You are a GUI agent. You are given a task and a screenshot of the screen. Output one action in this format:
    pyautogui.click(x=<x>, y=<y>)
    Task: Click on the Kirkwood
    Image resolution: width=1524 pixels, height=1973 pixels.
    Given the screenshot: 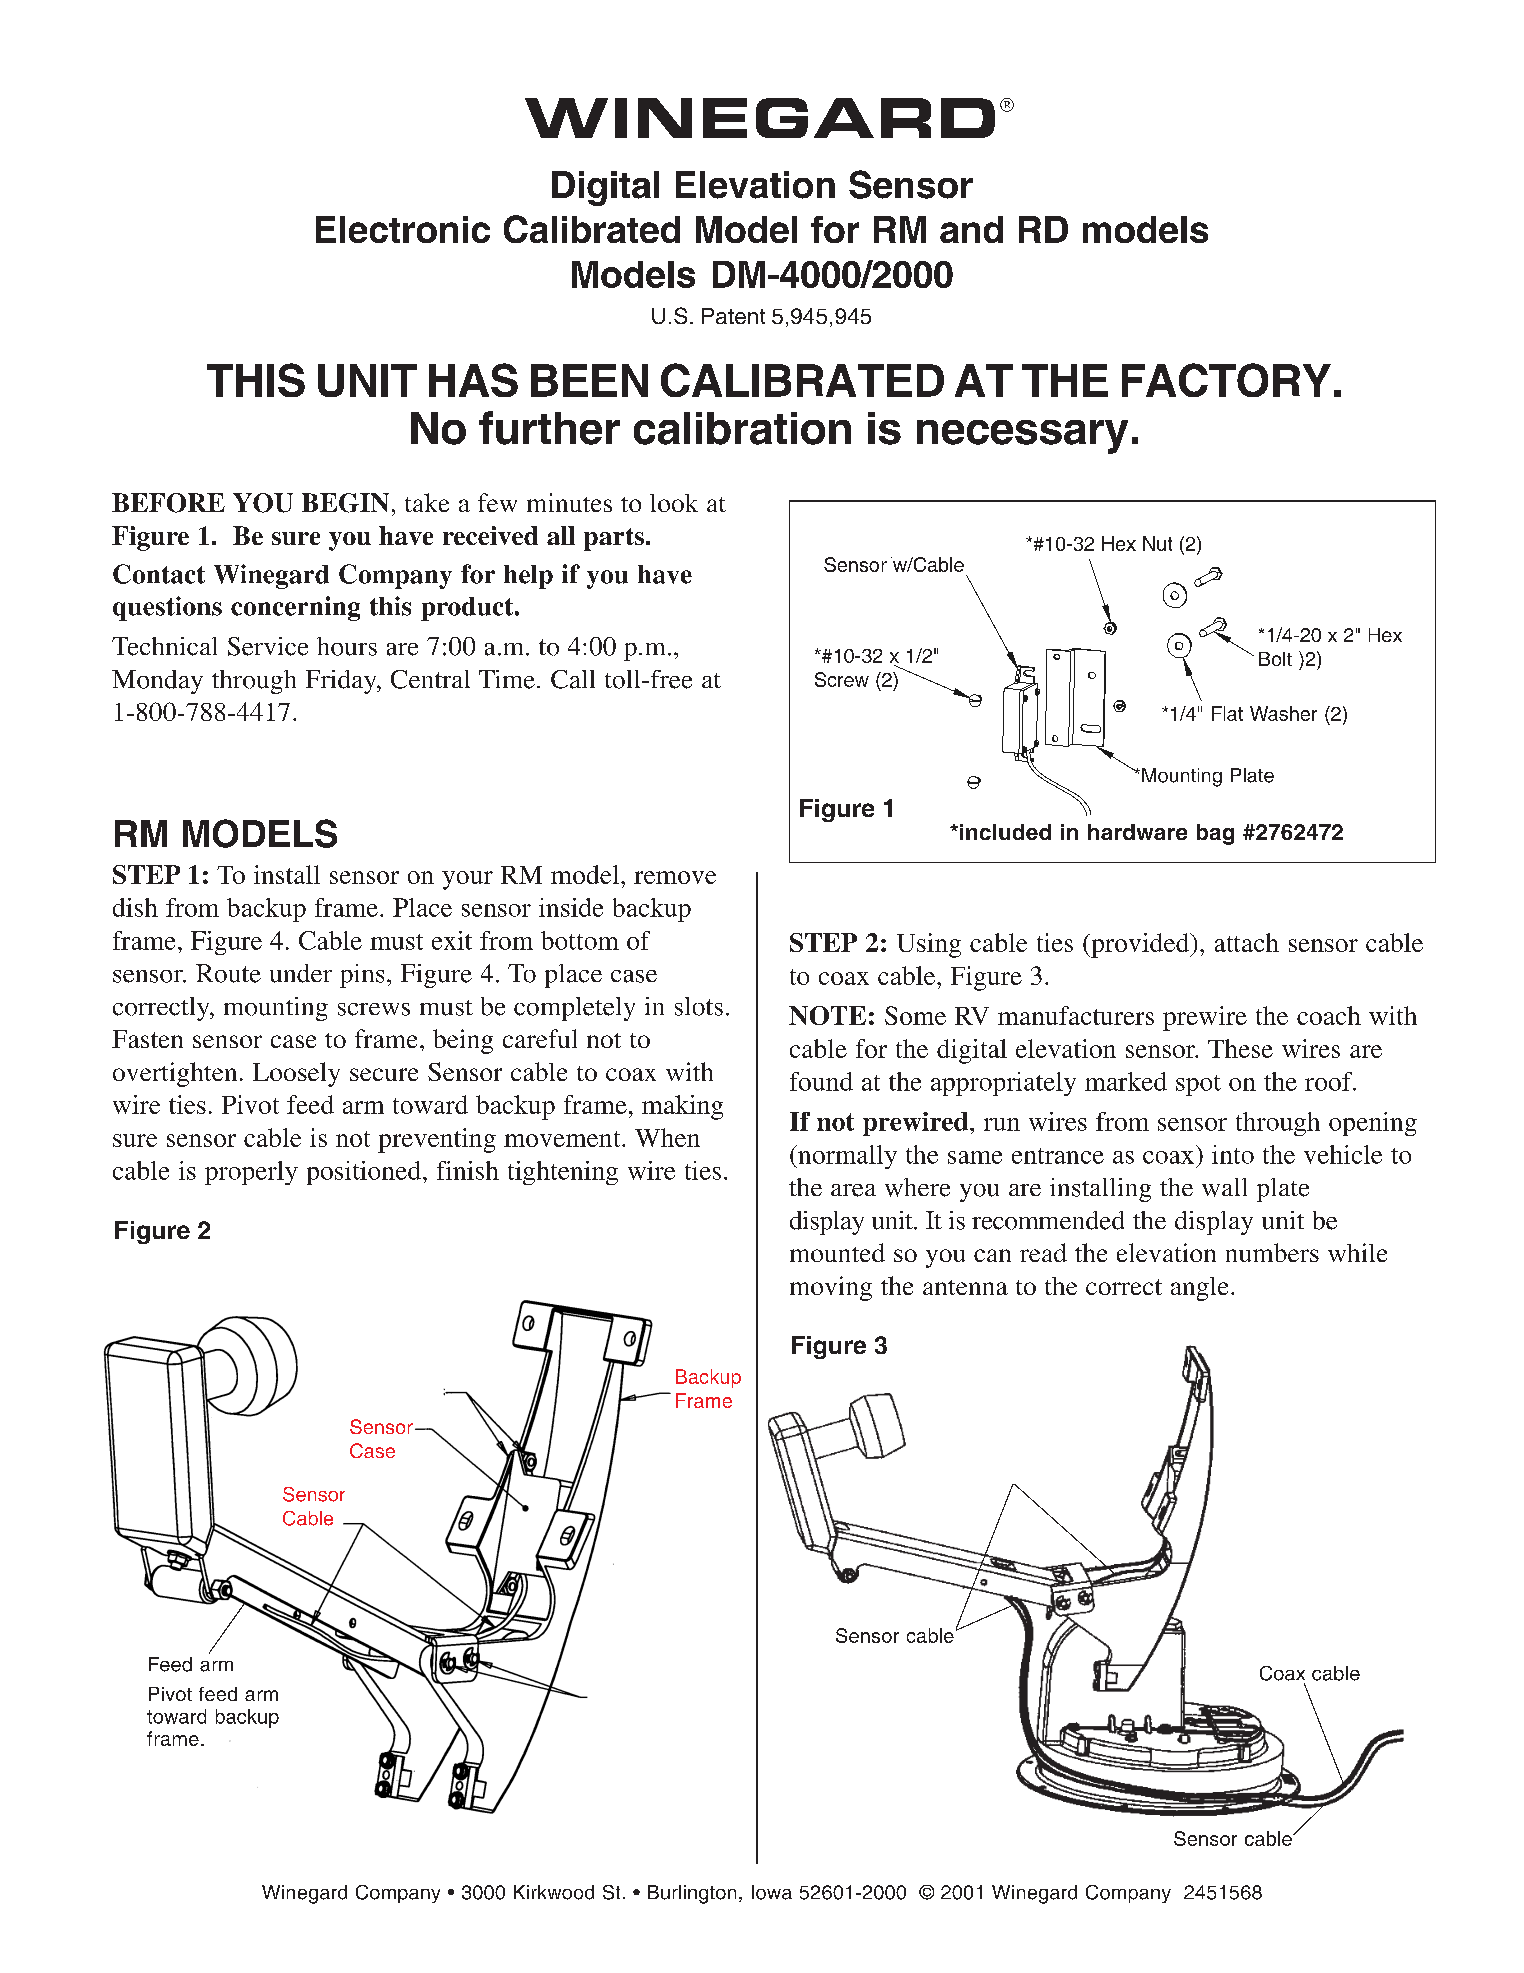 What is the action you would take?
    pyautogui.click(x=554, y=1892)
